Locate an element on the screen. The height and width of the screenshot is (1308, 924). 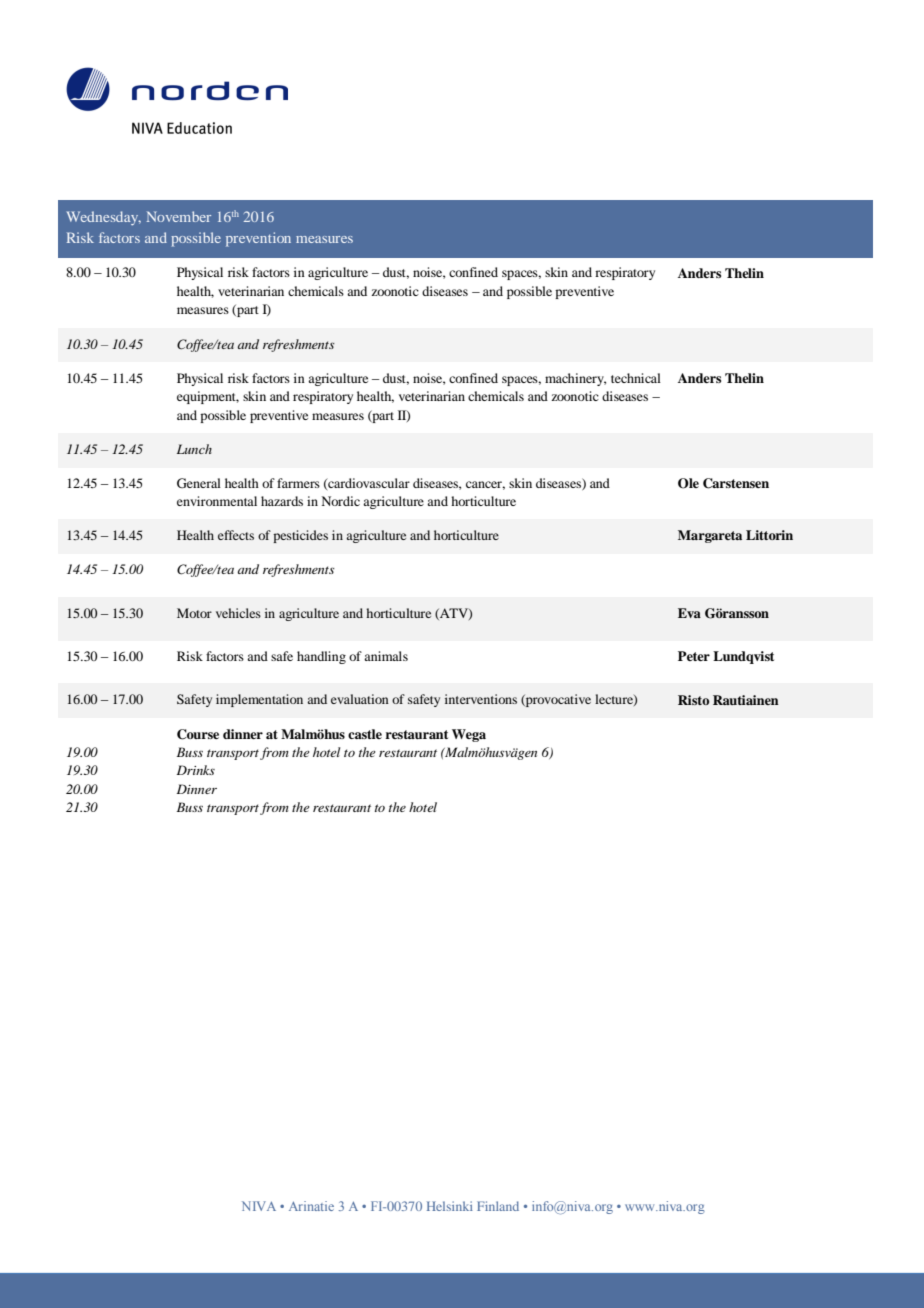
Helsinki is located at coordinates (450, 1206).
